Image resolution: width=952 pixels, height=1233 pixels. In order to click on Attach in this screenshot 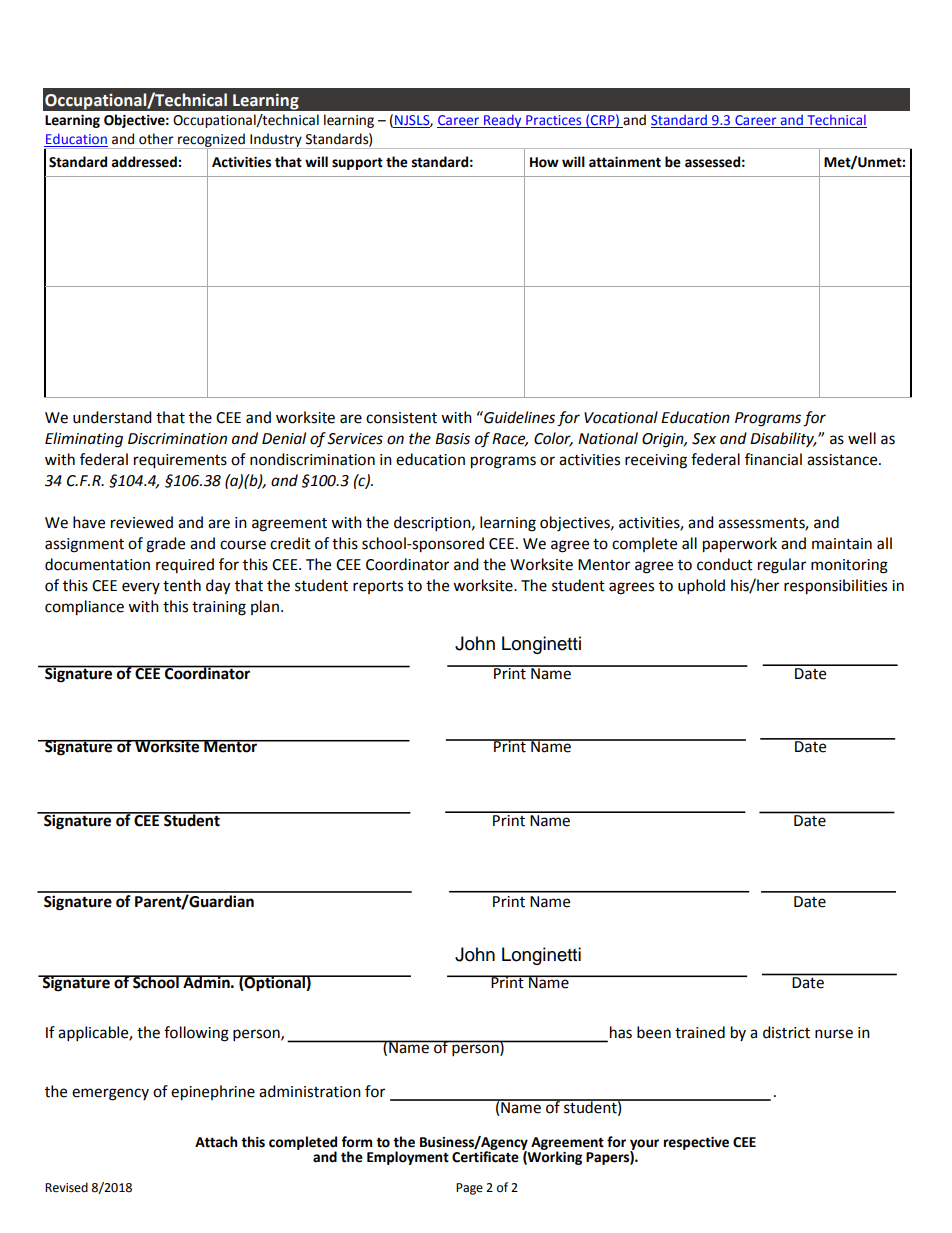, I will do `click(216, 1142)`.
